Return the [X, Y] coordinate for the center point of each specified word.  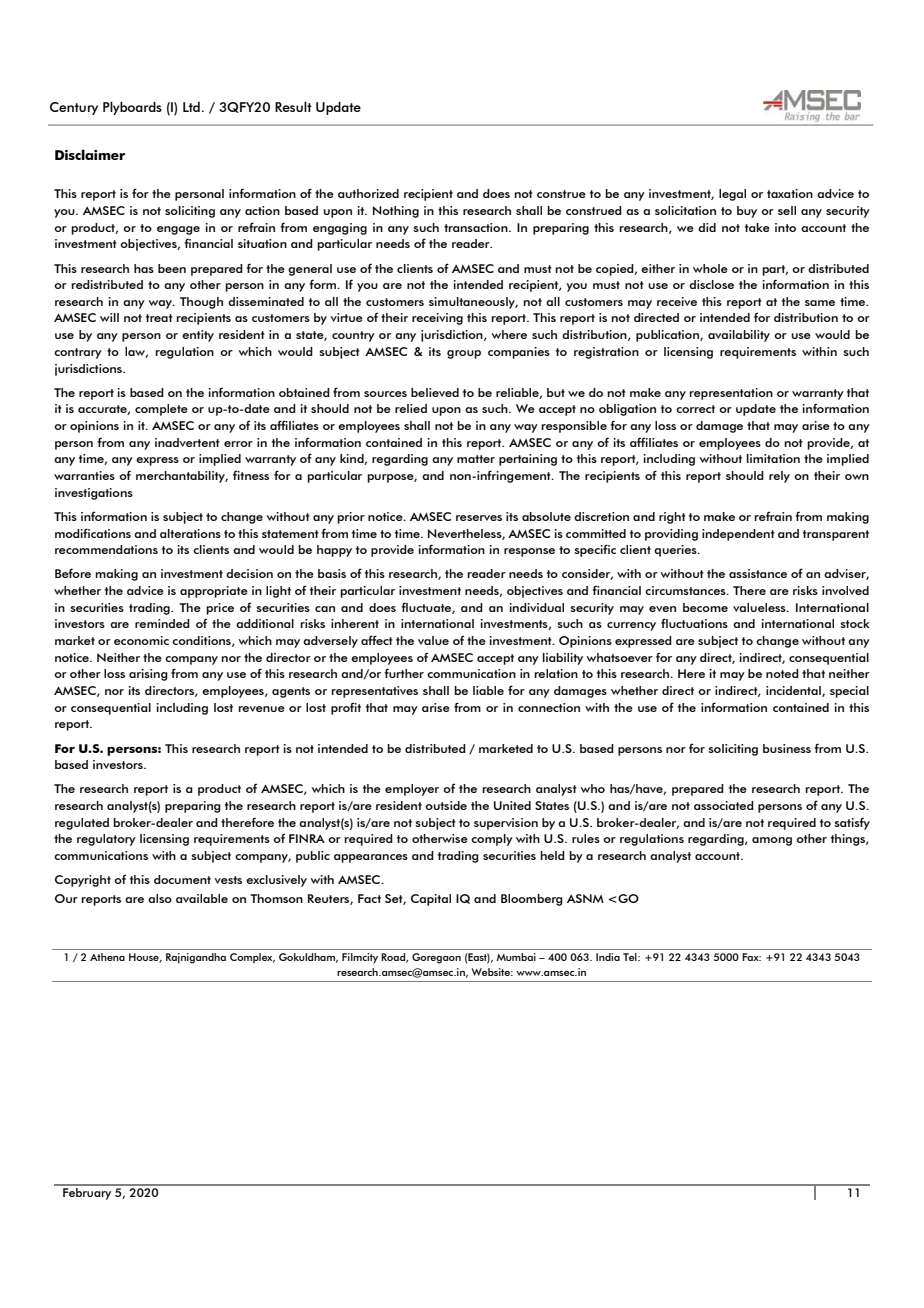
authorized [368, 193]
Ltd [191, 107]
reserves [479, 518]
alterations [190, 533]
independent [738, 535]
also [160, 898]
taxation [790, 193]
